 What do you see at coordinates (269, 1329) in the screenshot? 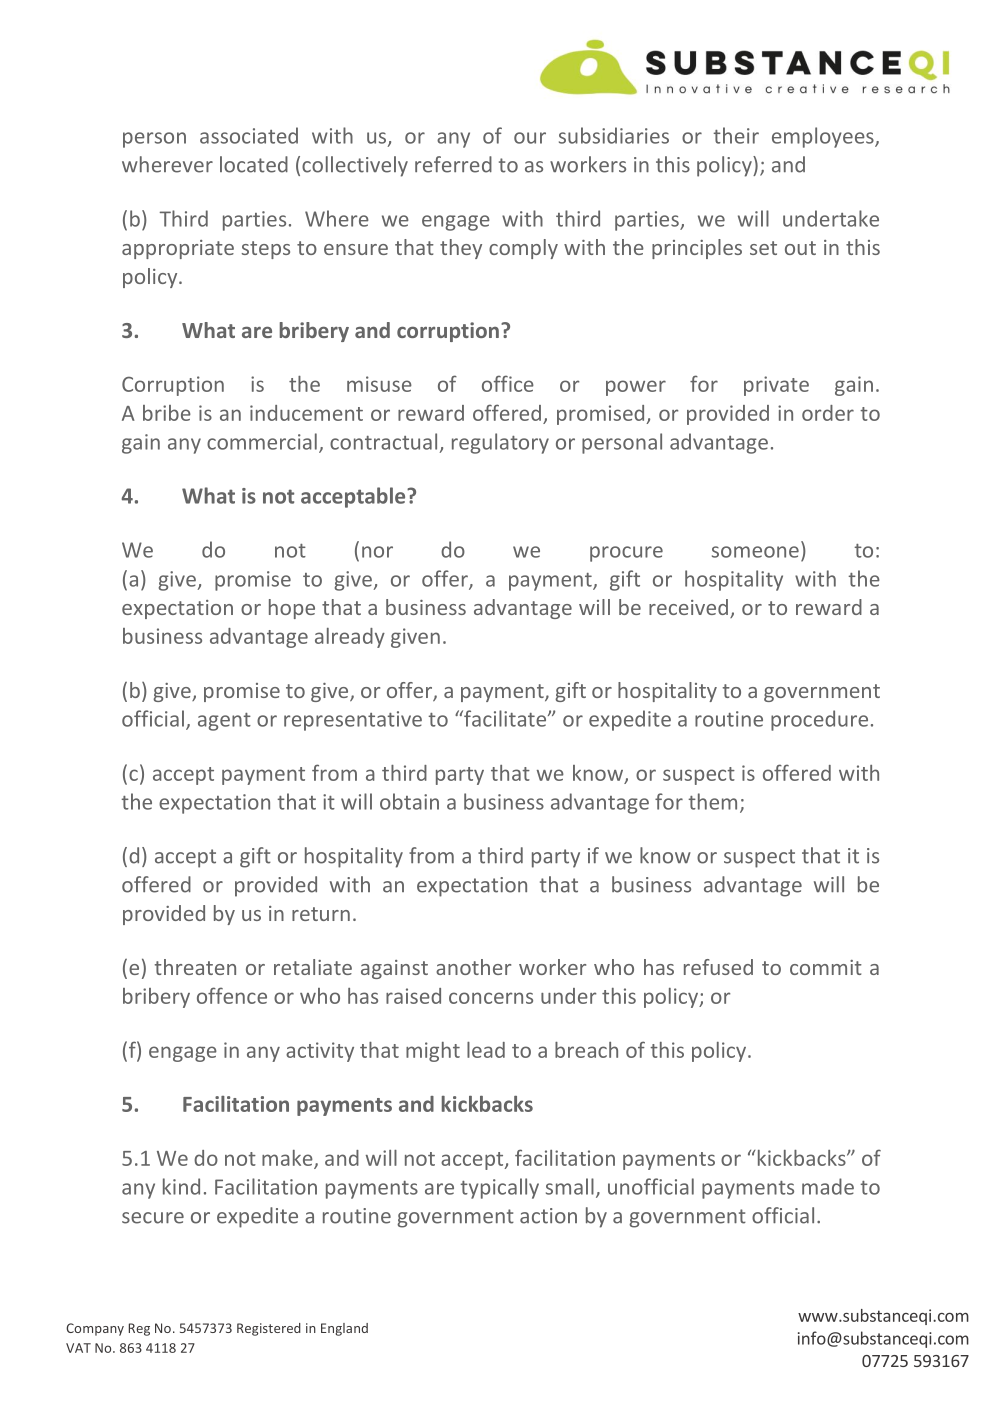
I see `Registered` at bounding box center [269, 1329].
